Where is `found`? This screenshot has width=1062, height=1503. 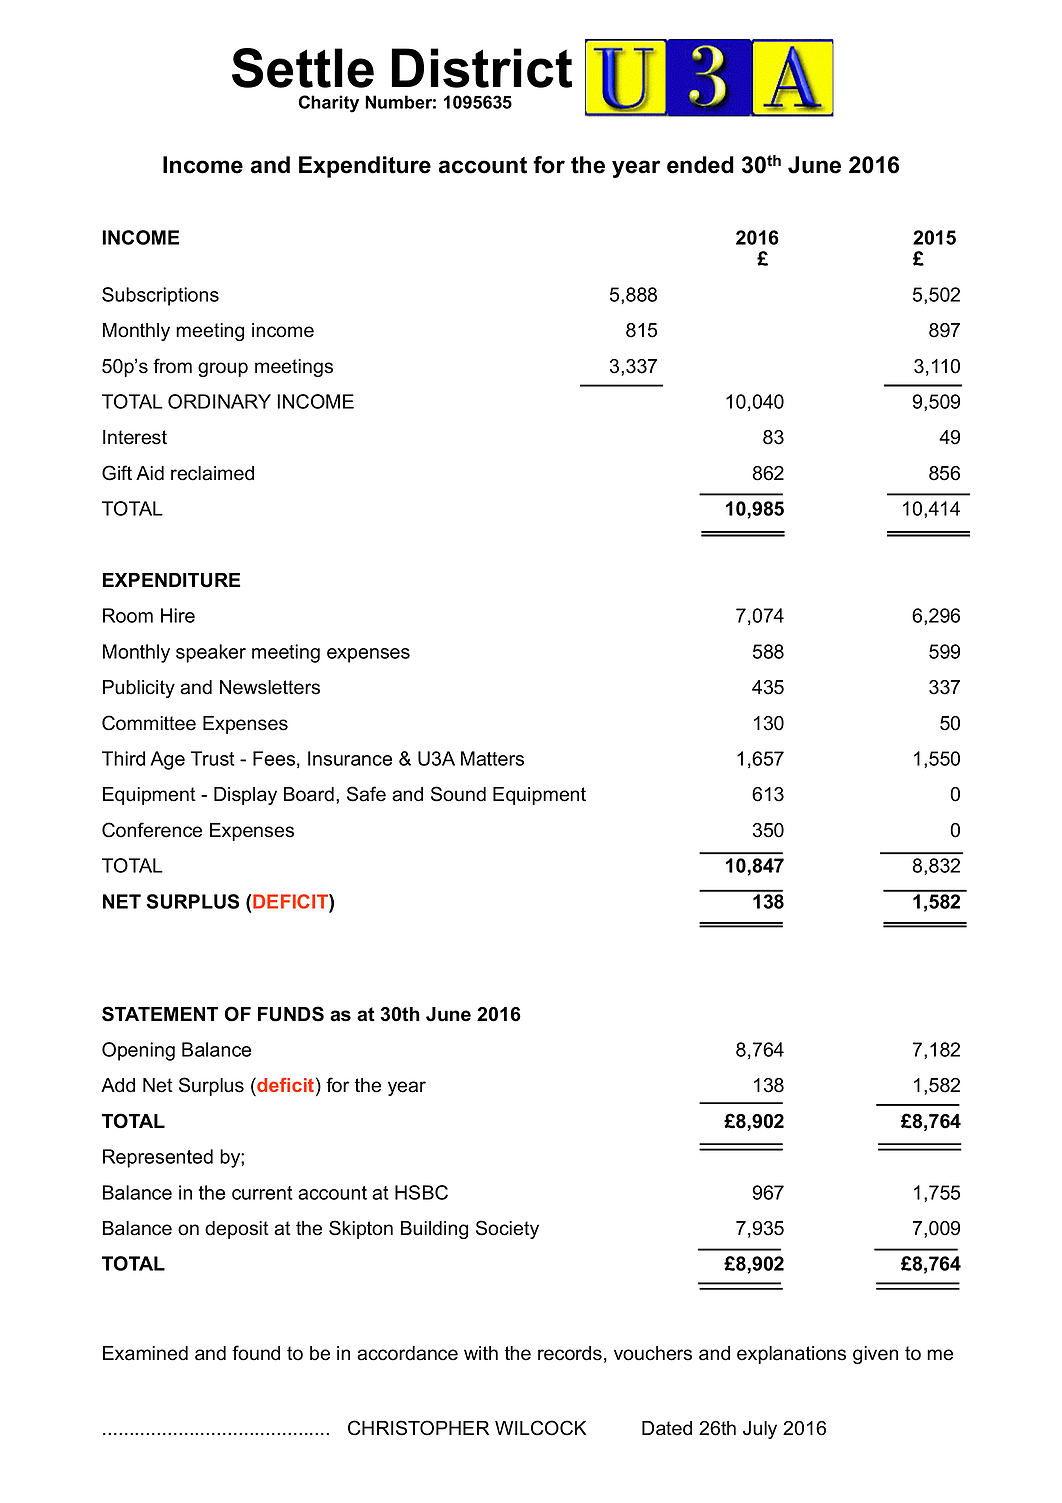
found is located at coordinates (256, 1353).
